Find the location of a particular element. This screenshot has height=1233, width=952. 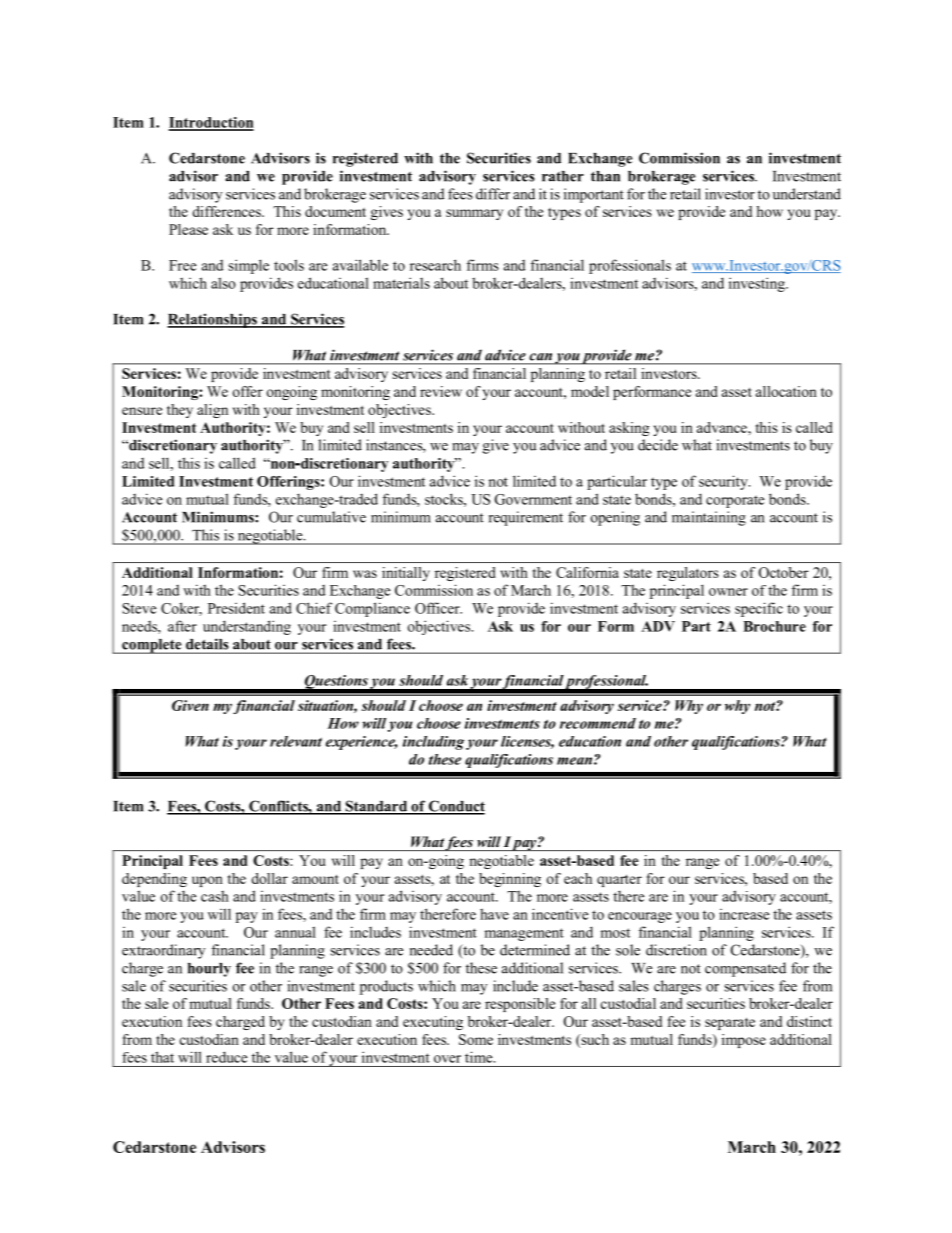

reduce is located at coordinates (226, 1057).
